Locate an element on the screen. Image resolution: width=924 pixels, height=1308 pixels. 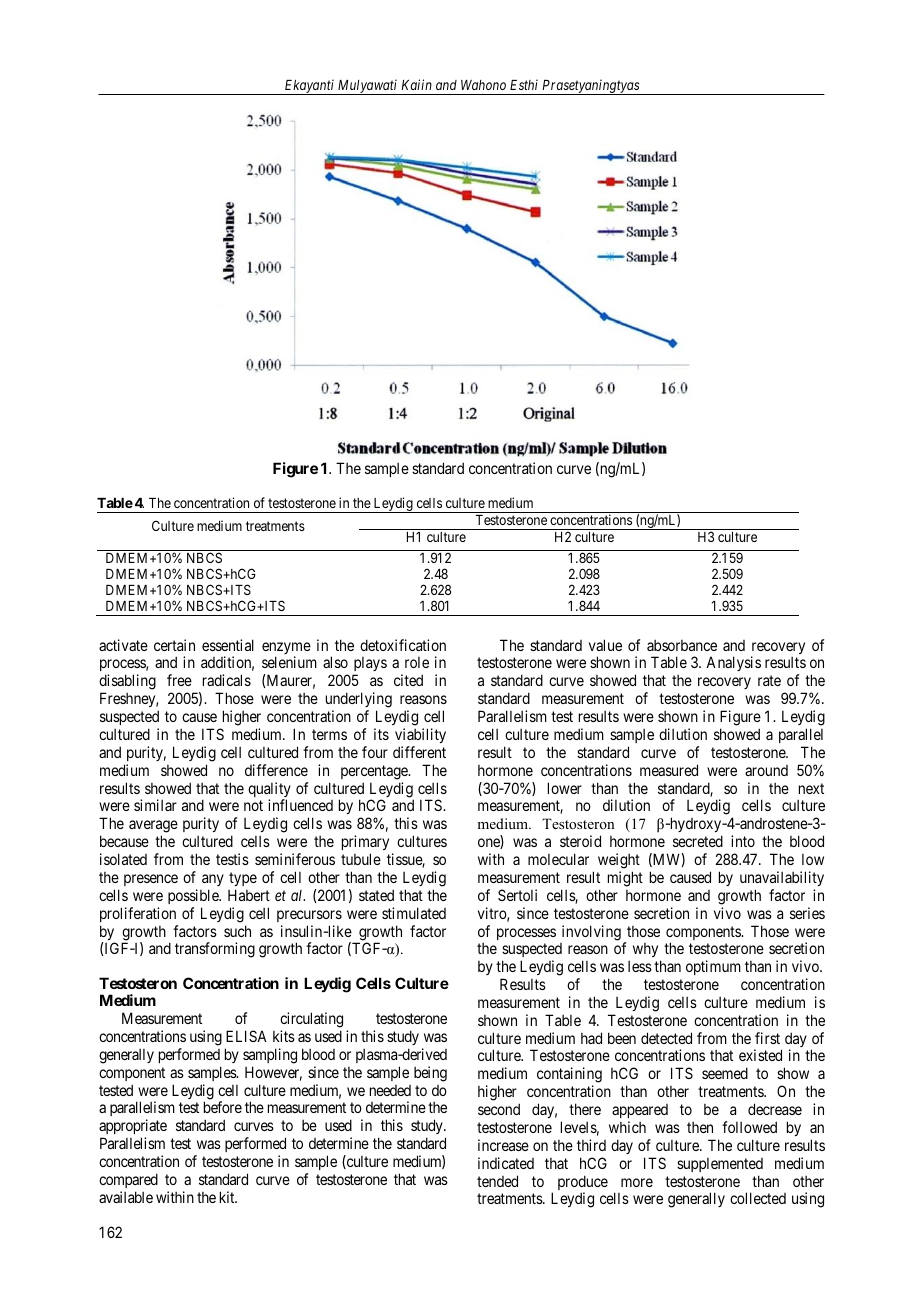
being is located at coordinates (430, 1074).
